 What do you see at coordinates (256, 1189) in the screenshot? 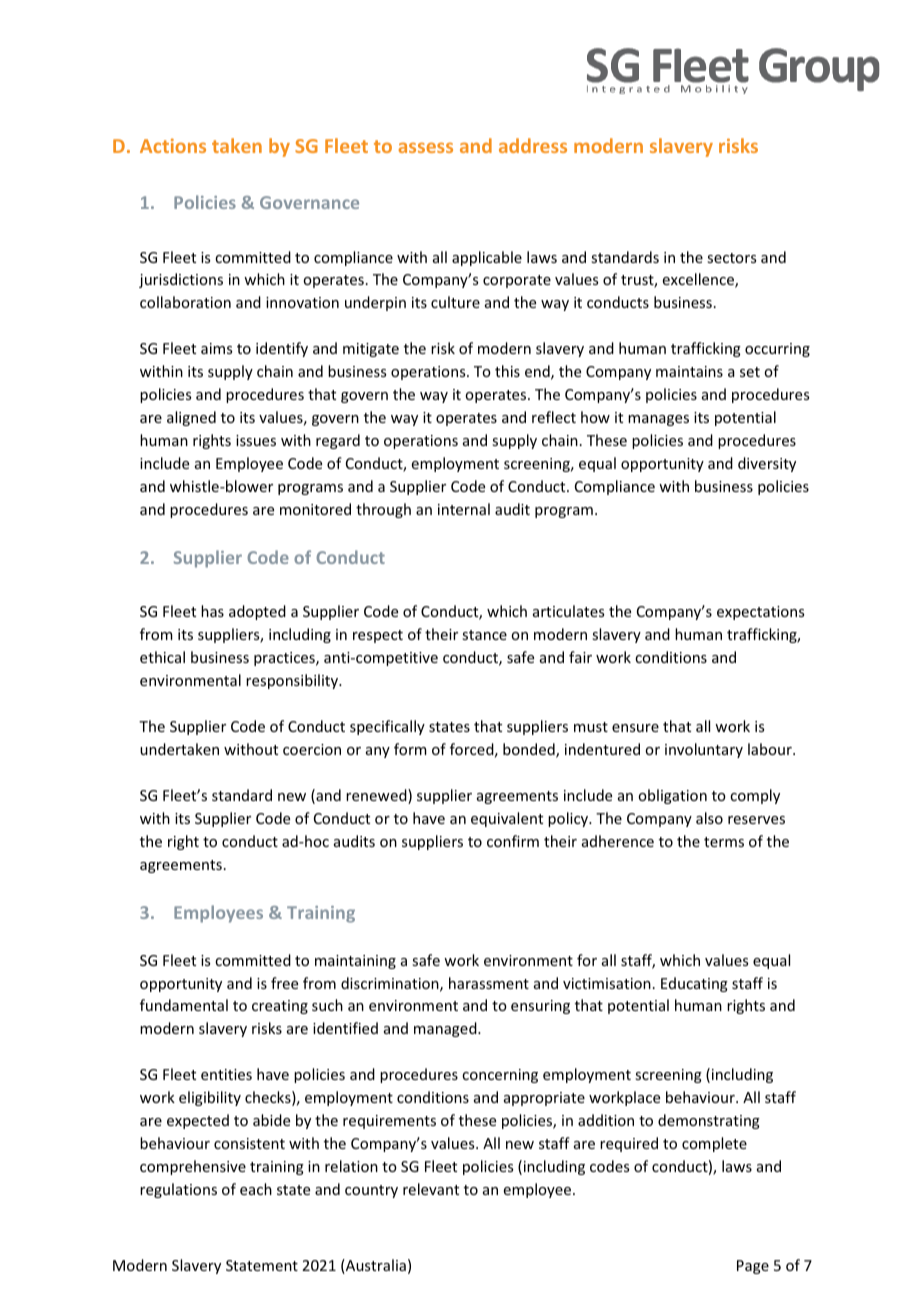
I see `each` at bounding box center [256, 1189].
